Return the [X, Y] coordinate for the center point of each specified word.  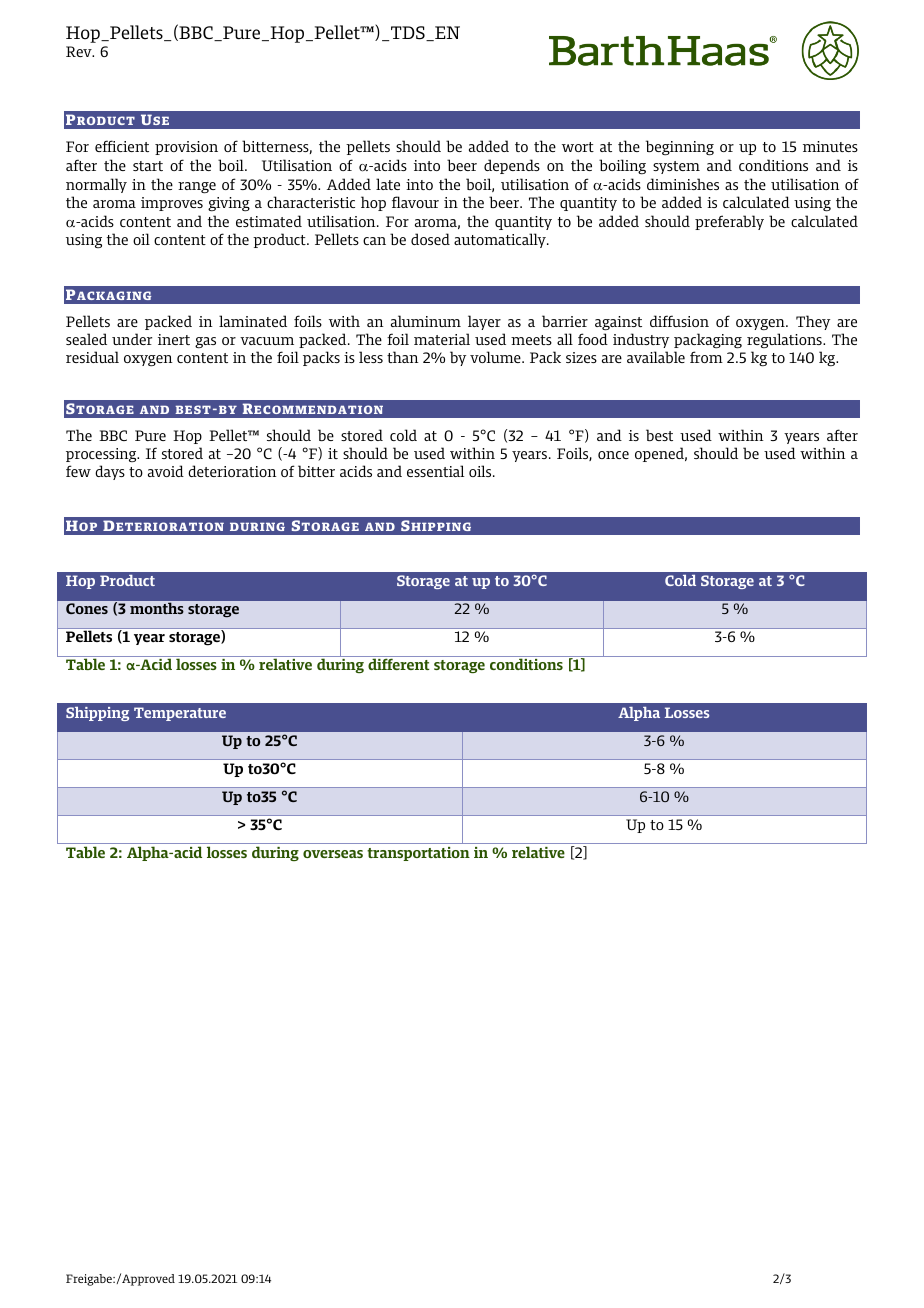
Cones [87, 608]
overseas [333, 854]
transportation [418, 854]
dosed [430, 239]
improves [172, 204]
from [706, 357]
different [399, 664]
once [613, 455]
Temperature [180, 714]
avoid [166, 471]
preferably [729, 222]
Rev [80, 51]
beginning [680, 148]
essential [435, 471]
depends [512, 166]
